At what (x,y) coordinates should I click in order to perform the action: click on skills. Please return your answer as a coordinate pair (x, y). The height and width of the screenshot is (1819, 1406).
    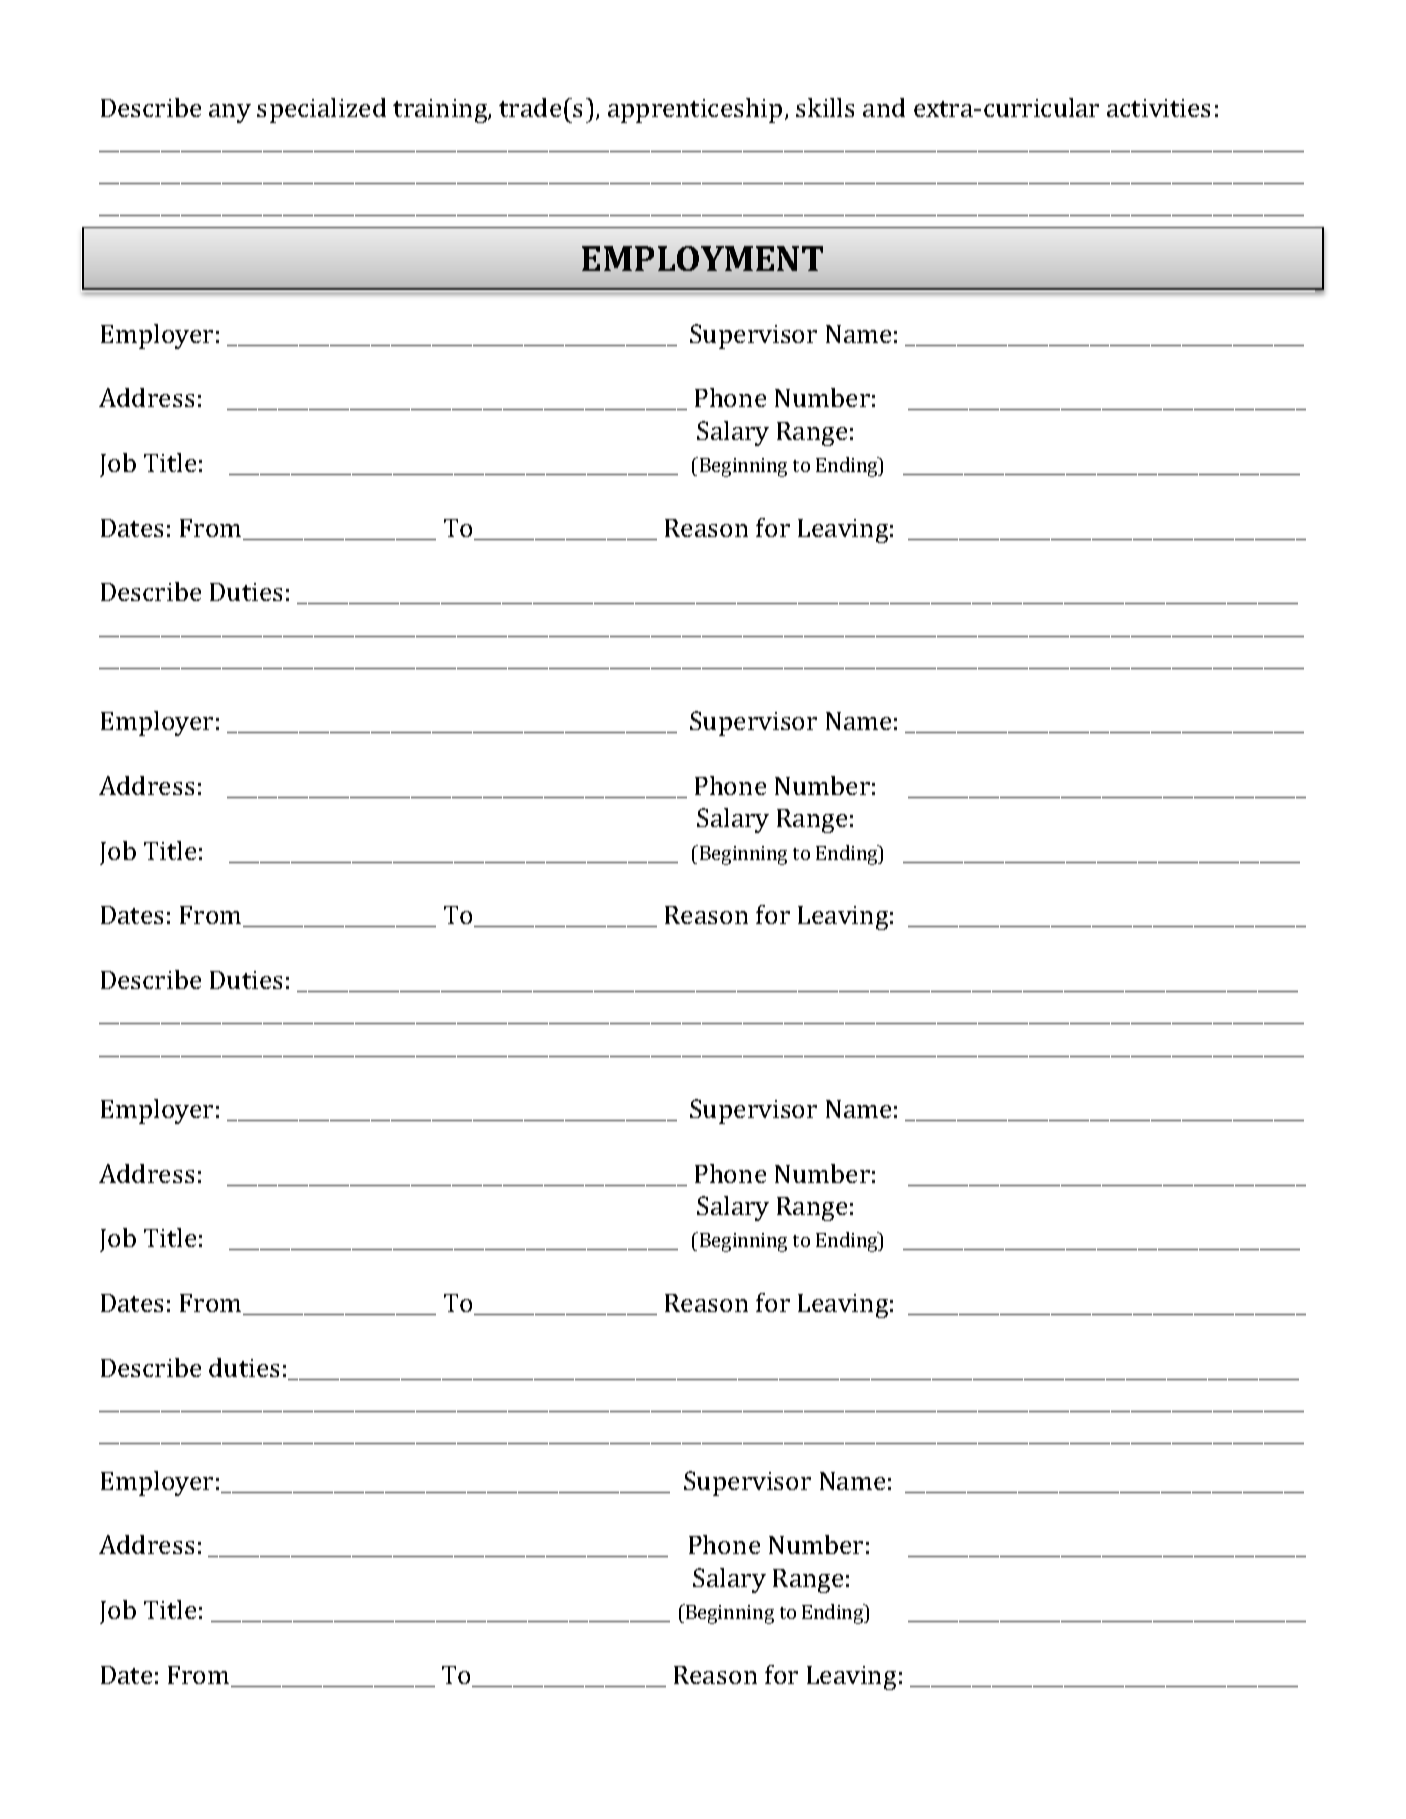
    Looking at the image, I should click on (825, 107).
